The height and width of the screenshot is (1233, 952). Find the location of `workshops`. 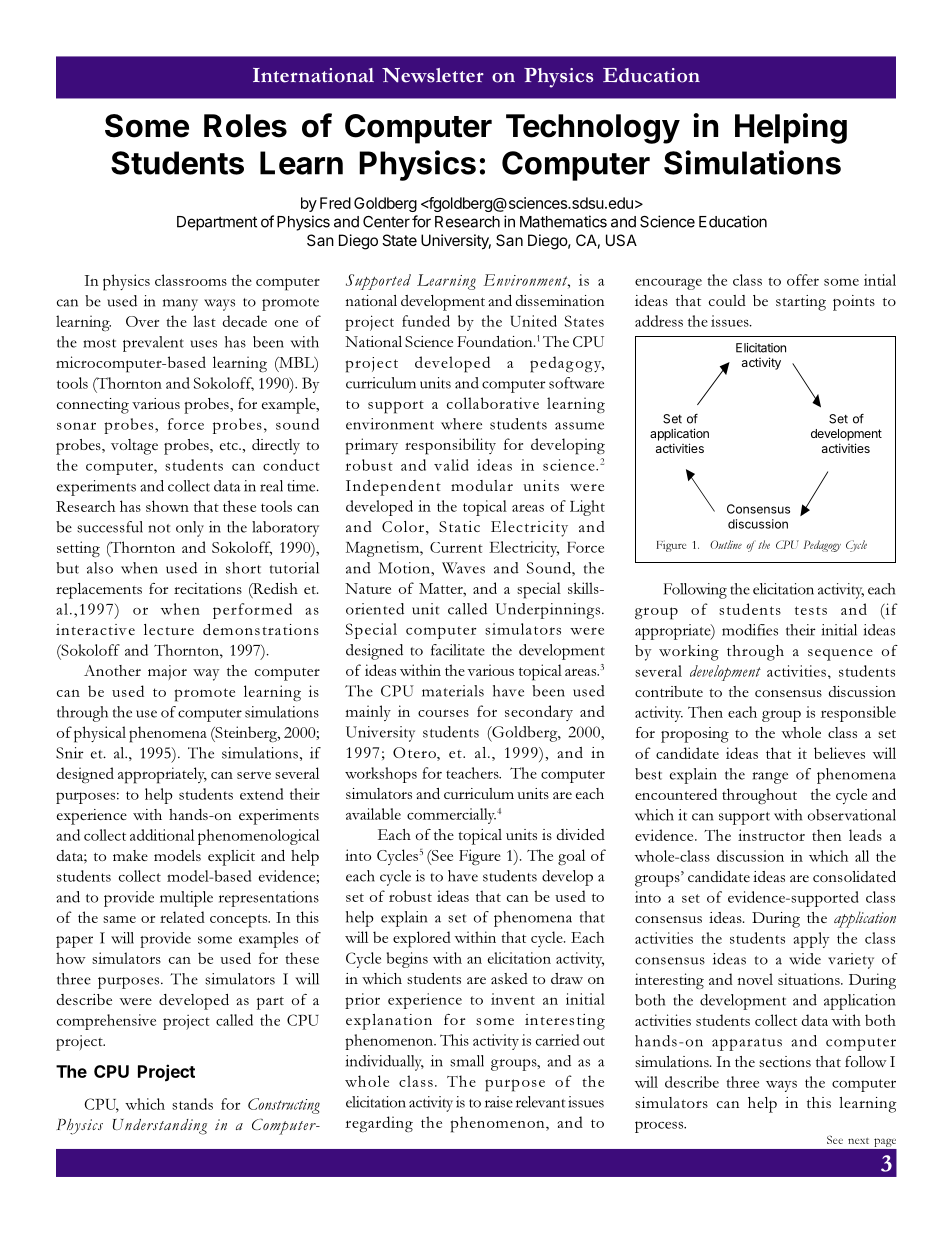

workshops is located at coordinates (381, 775).
